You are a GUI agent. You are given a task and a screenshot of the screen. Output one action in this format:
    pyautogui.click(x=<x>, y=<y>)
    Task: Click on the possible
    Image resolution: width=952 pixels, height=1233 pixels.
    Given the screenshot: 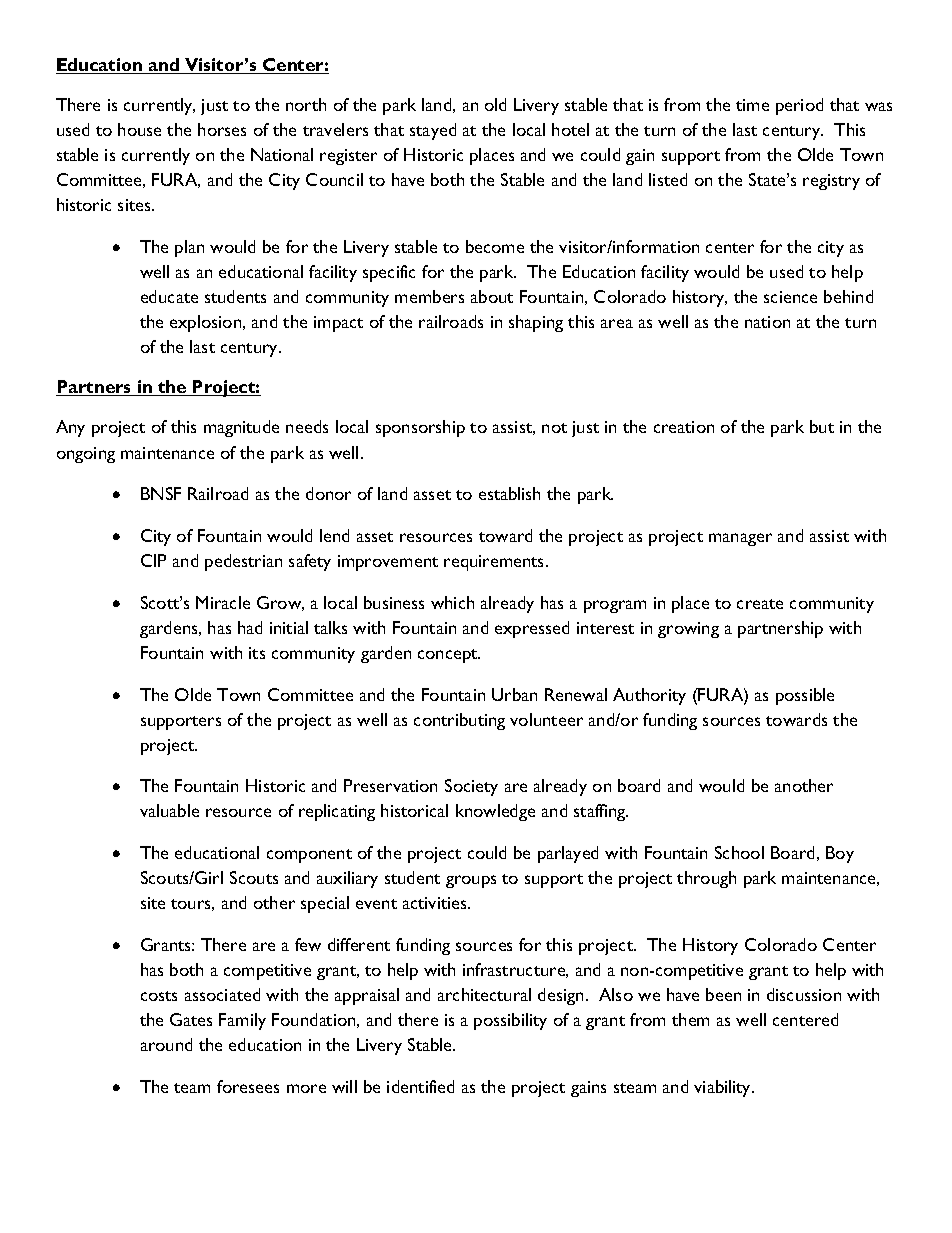 What is the action you would take?
    pyautogui.click(x=805, y=696)
